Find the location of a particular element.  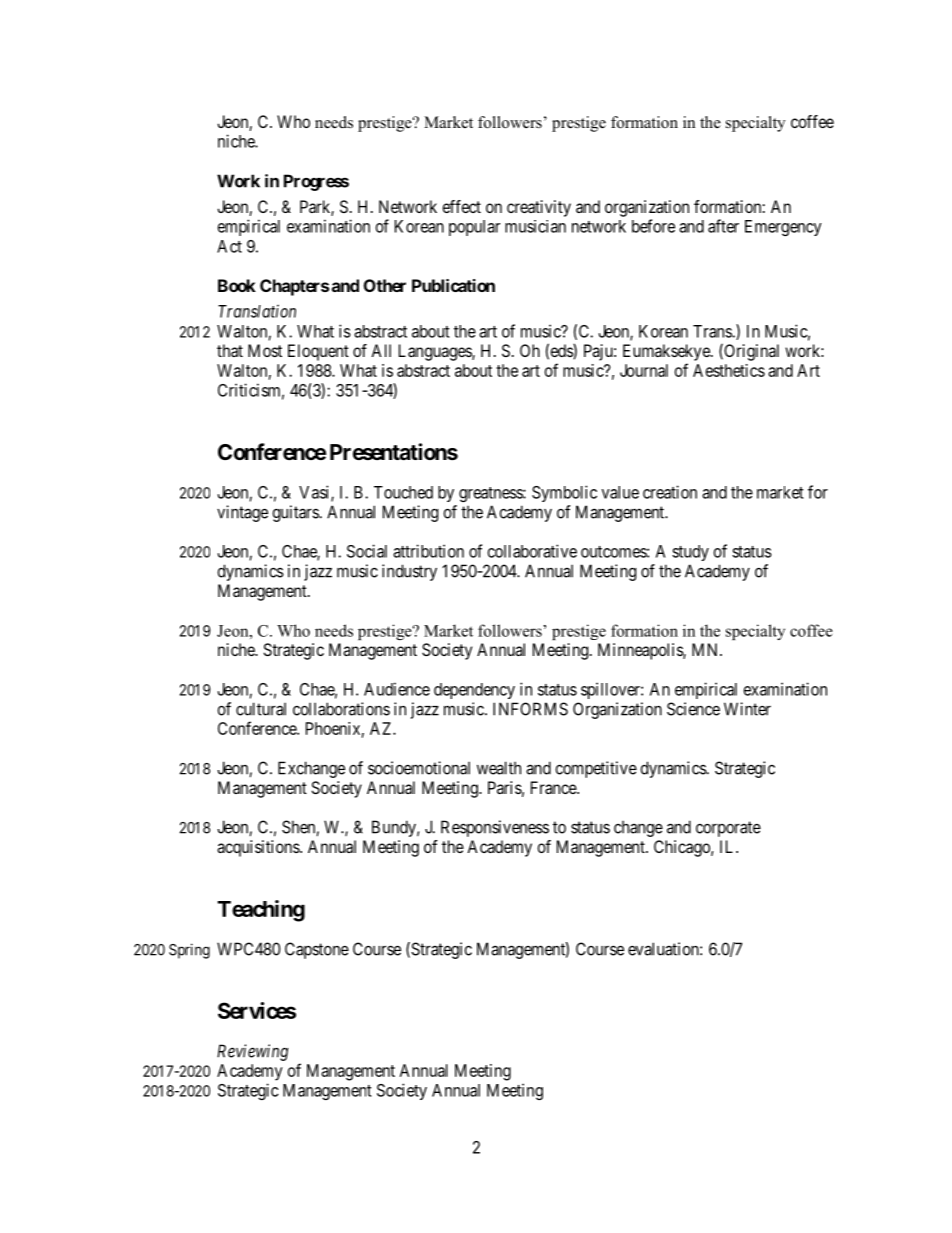

study is located at coordinates (690, 553).
